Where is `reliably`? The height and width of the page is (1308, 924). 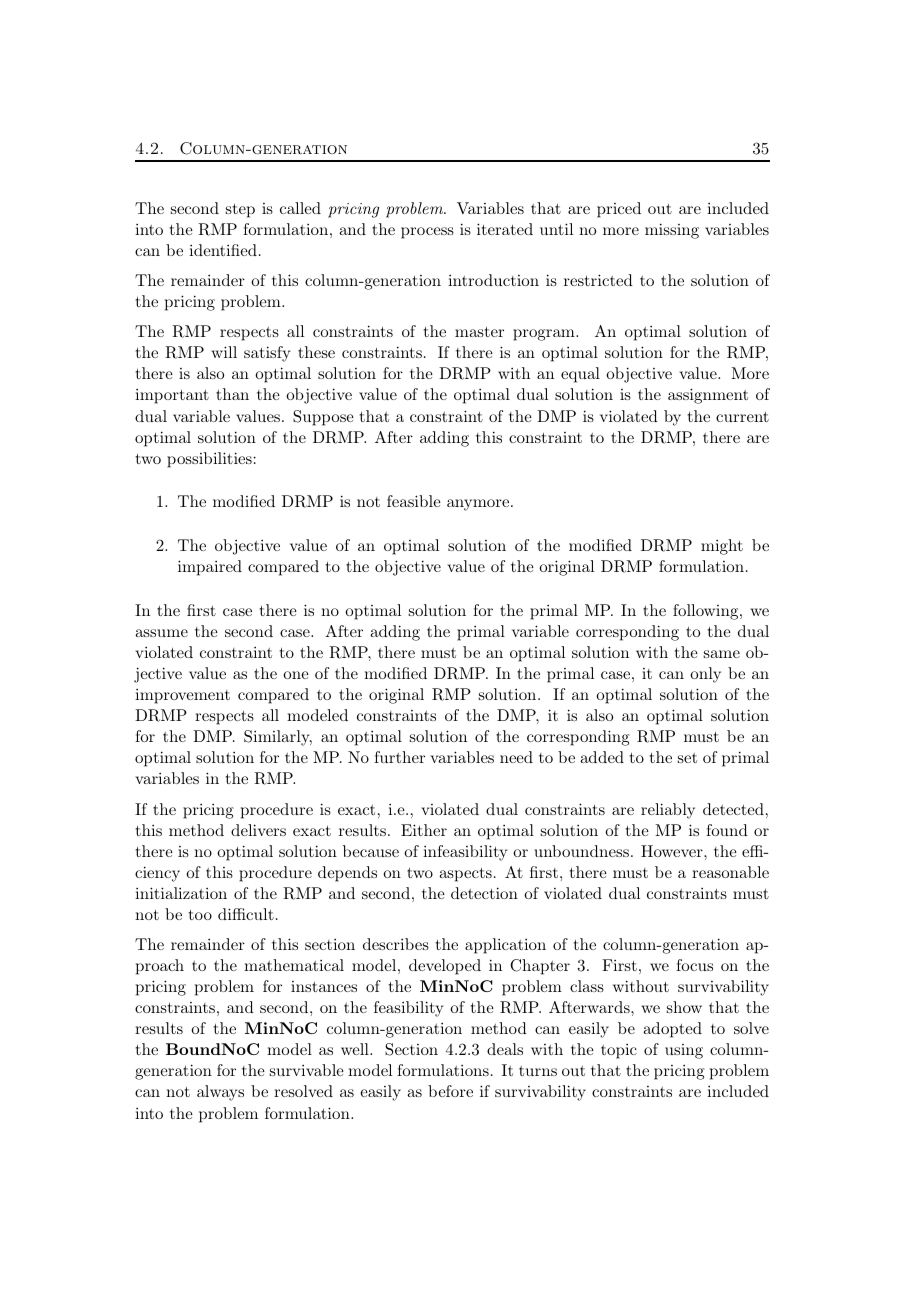 reliably is located at coordinates (668, 811).
